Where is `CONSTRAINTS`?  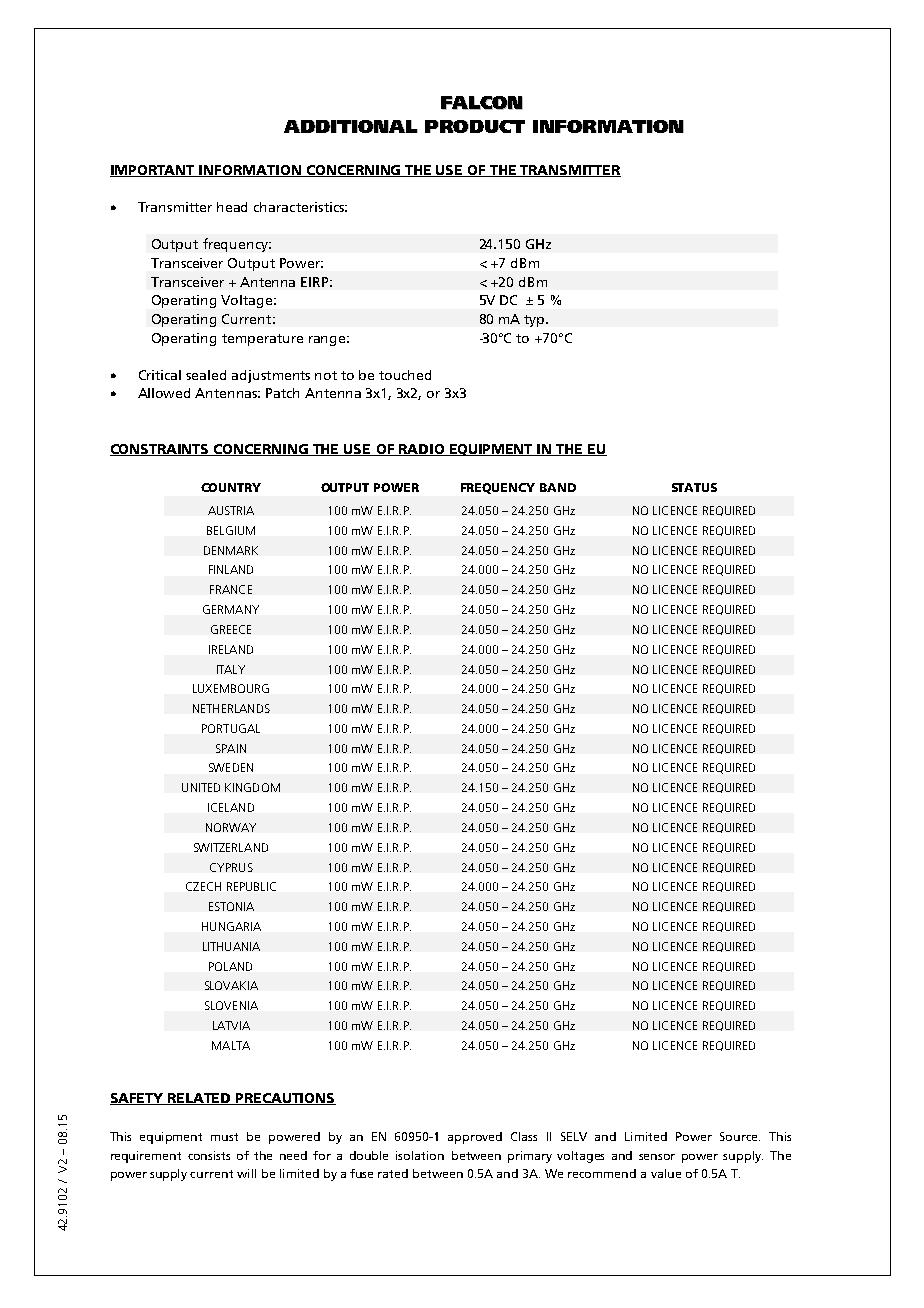
CONSTRAINTS is located at coordinates (160, 450).
